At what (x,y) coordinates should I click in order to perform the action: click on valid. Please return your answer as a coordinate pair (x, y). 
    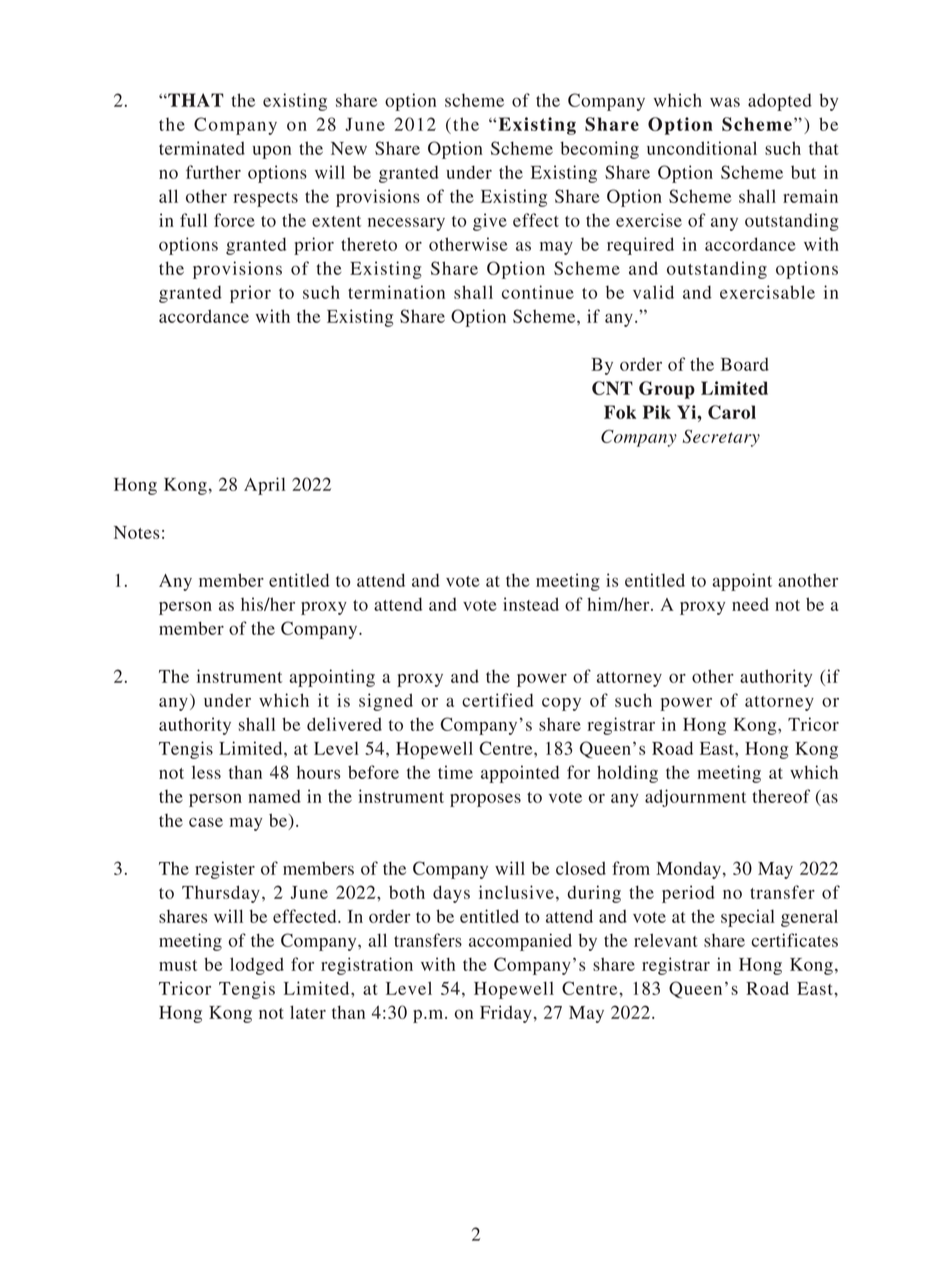
    Looking at the image, I should click on (653, 292).
